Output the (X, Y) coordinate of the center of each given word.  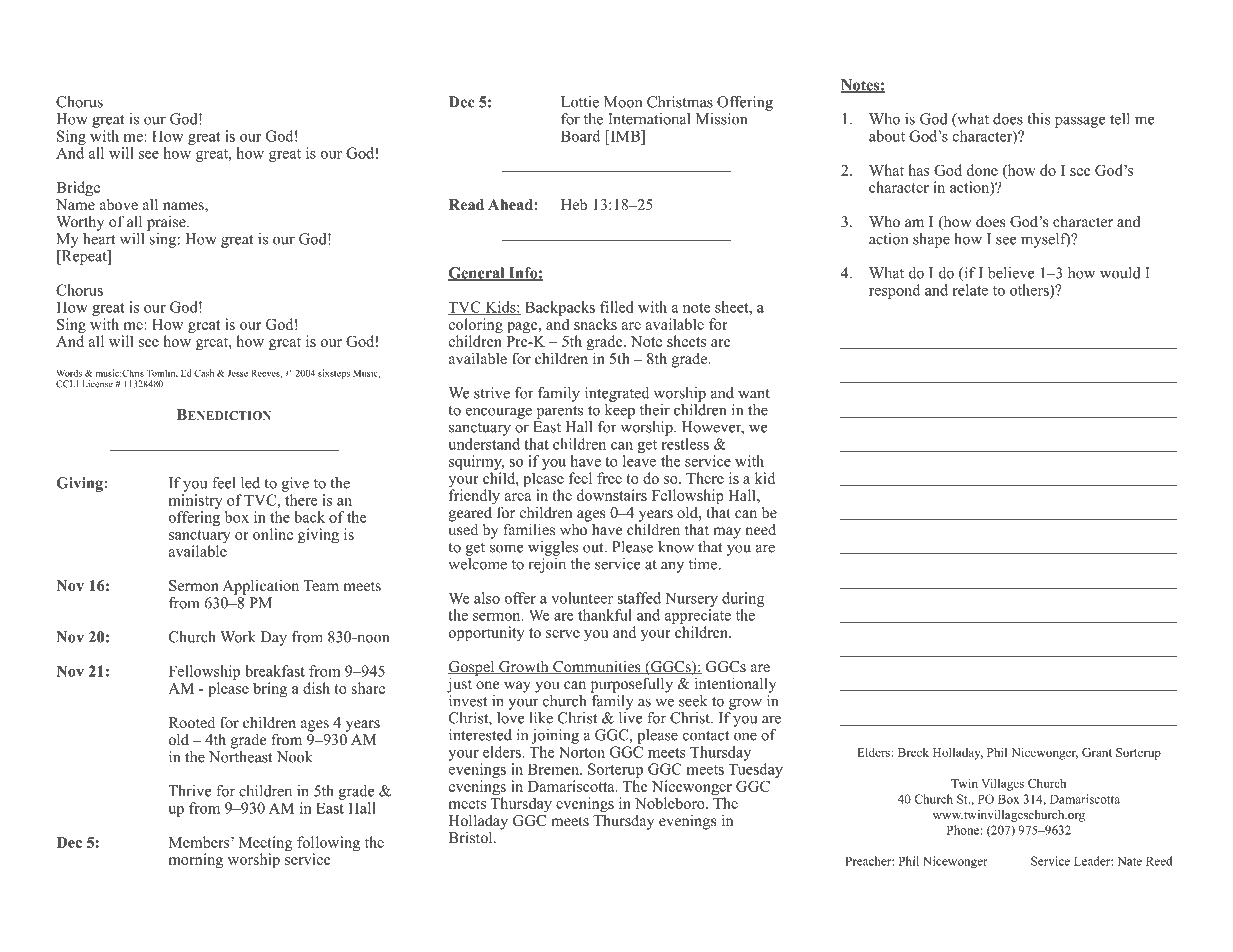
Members (200, 842)
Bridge (78, 189)
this (1039, 119)
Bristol (472, 837)
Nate (1129, 861)
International (649, 119)
